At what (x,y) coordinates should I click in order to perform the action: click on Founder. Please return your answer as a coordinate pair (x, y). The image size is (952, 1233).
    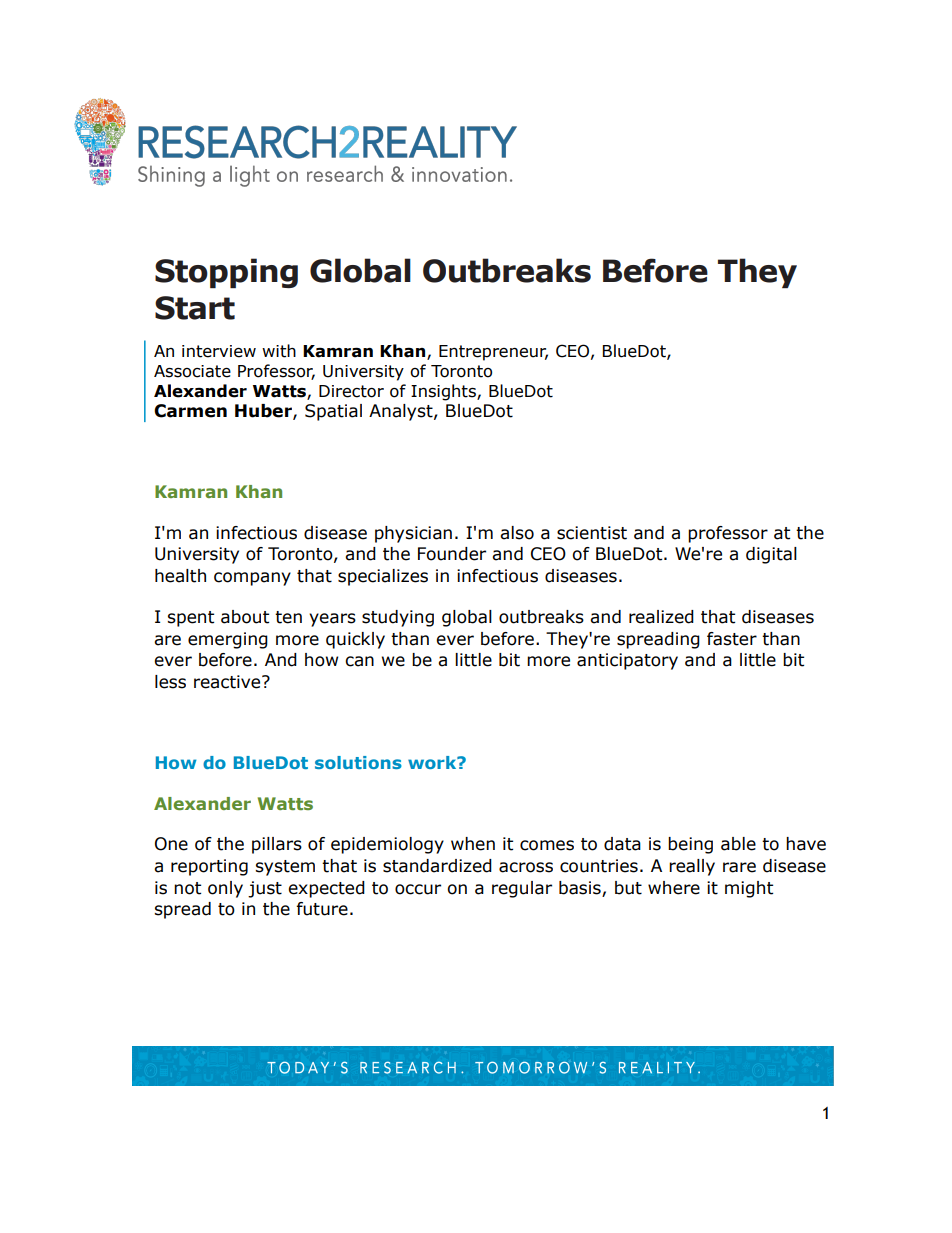
    Looking at the image, I should click on (452, 554).
